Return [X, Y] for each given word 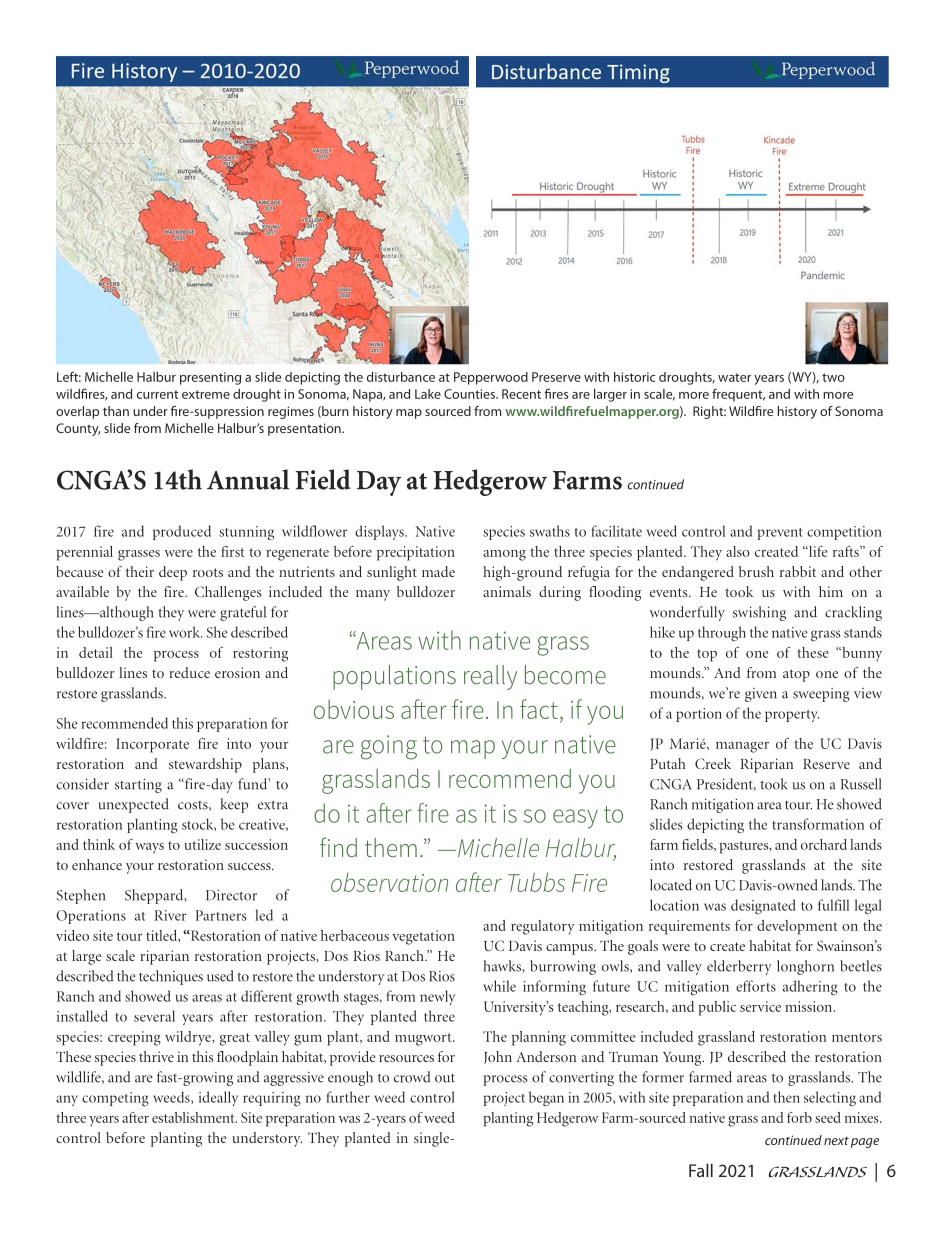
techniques [171, 977]
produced [182, 532]
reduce [189, 672]
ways [149, 848]
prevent [780, 534]
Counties [471, 394]
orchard [824, 844]
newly [437, 997]
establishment [194, 1117]
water [734, 377]
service [760, 1006]
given [761, 695]
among [504, 555]
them [391, 847]
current [158, 394]
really [490, 677]
